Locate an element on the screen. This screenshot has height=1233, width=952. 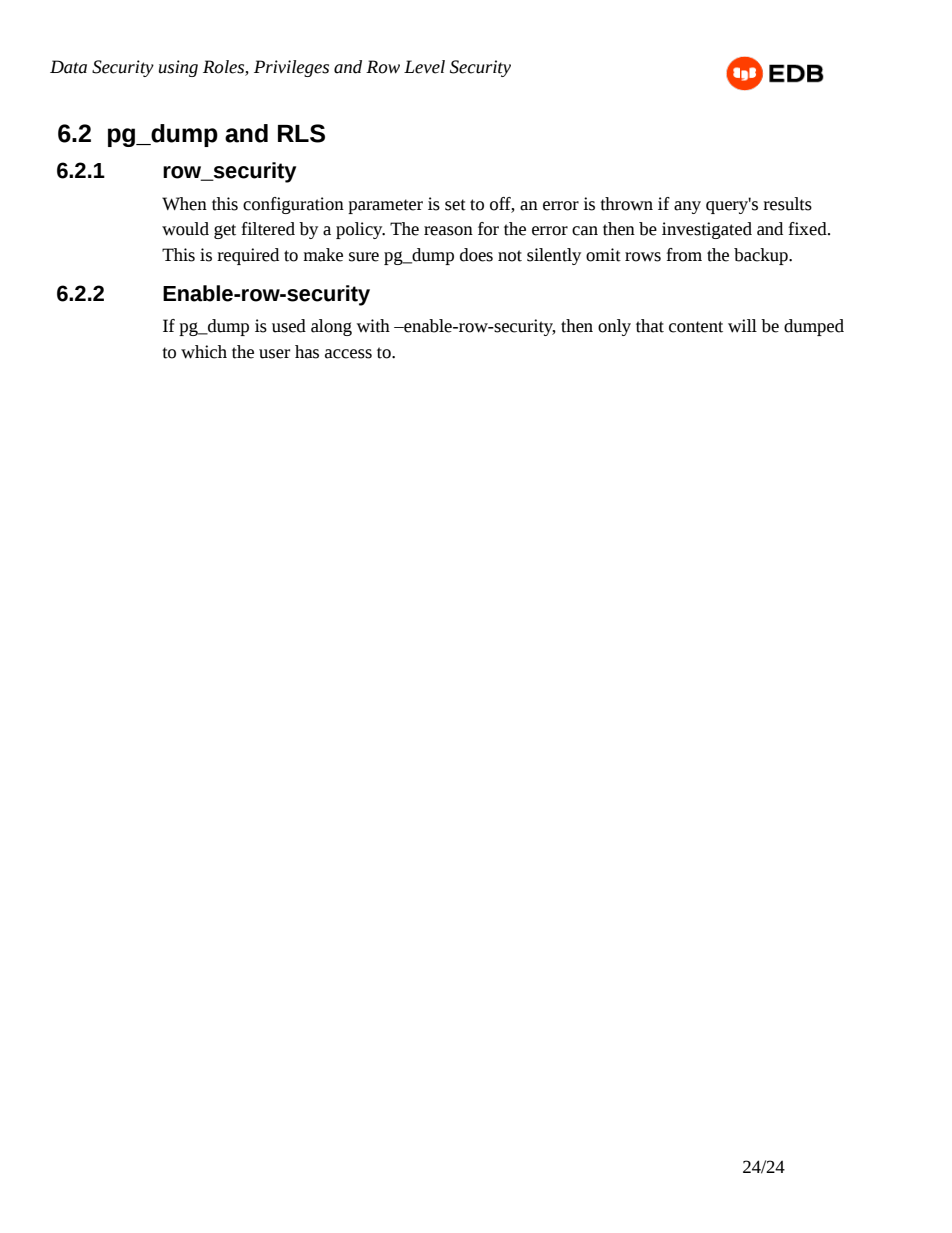
access is located at coordinates (348, 354).
